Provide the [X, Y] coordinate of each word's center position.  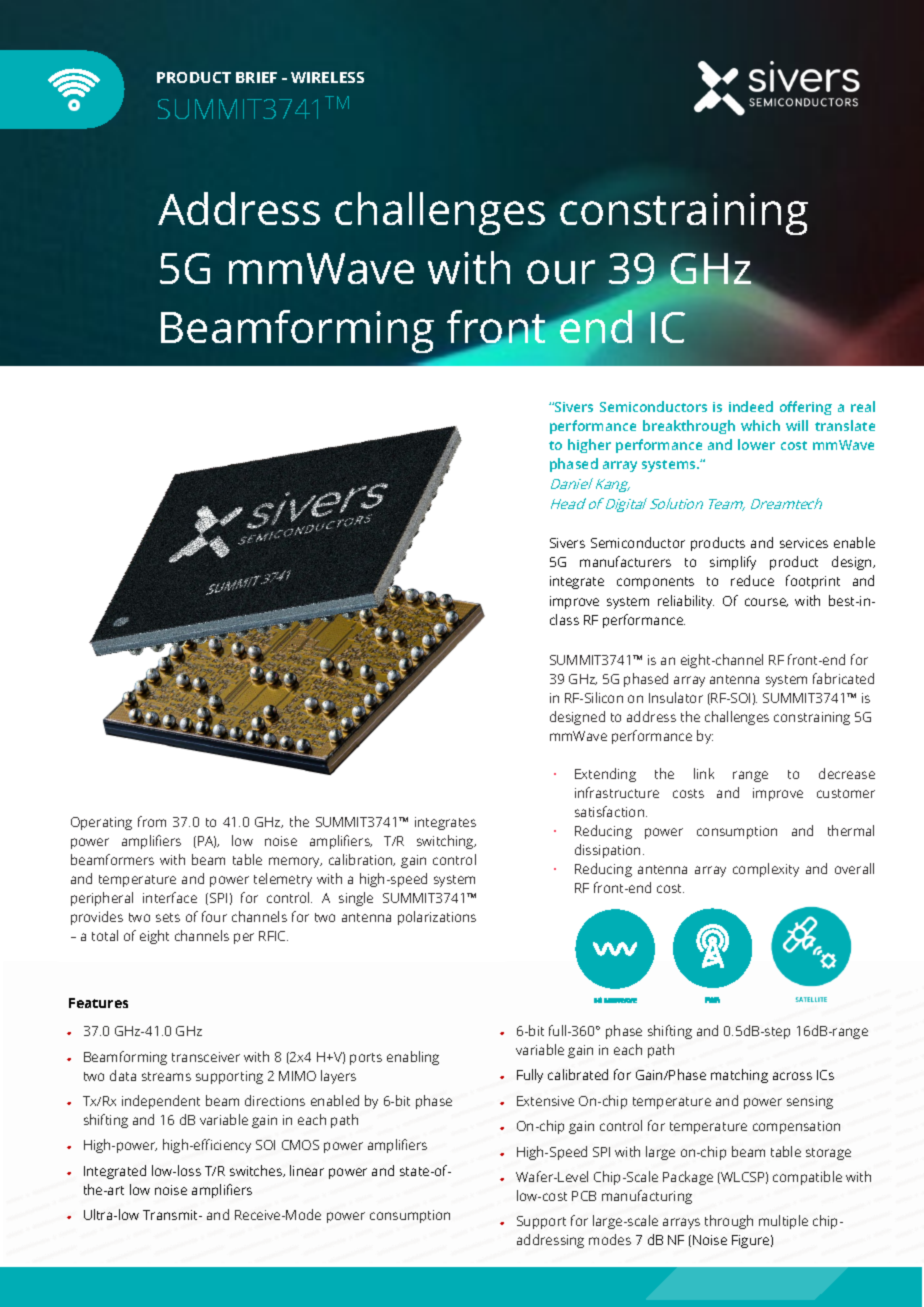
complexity [766, 870]
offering [806, 408]
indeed [751, 406]
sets [168, 917]
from [152, 821]
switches [257, 1171]
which [760, 425]
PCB [584, 1196]
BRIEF [256, 77]
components [655, 583]
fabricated [843, 678]
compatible [807, 1178]
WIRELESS [327, 77]
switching [446, 842]
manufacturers [625, 561]
